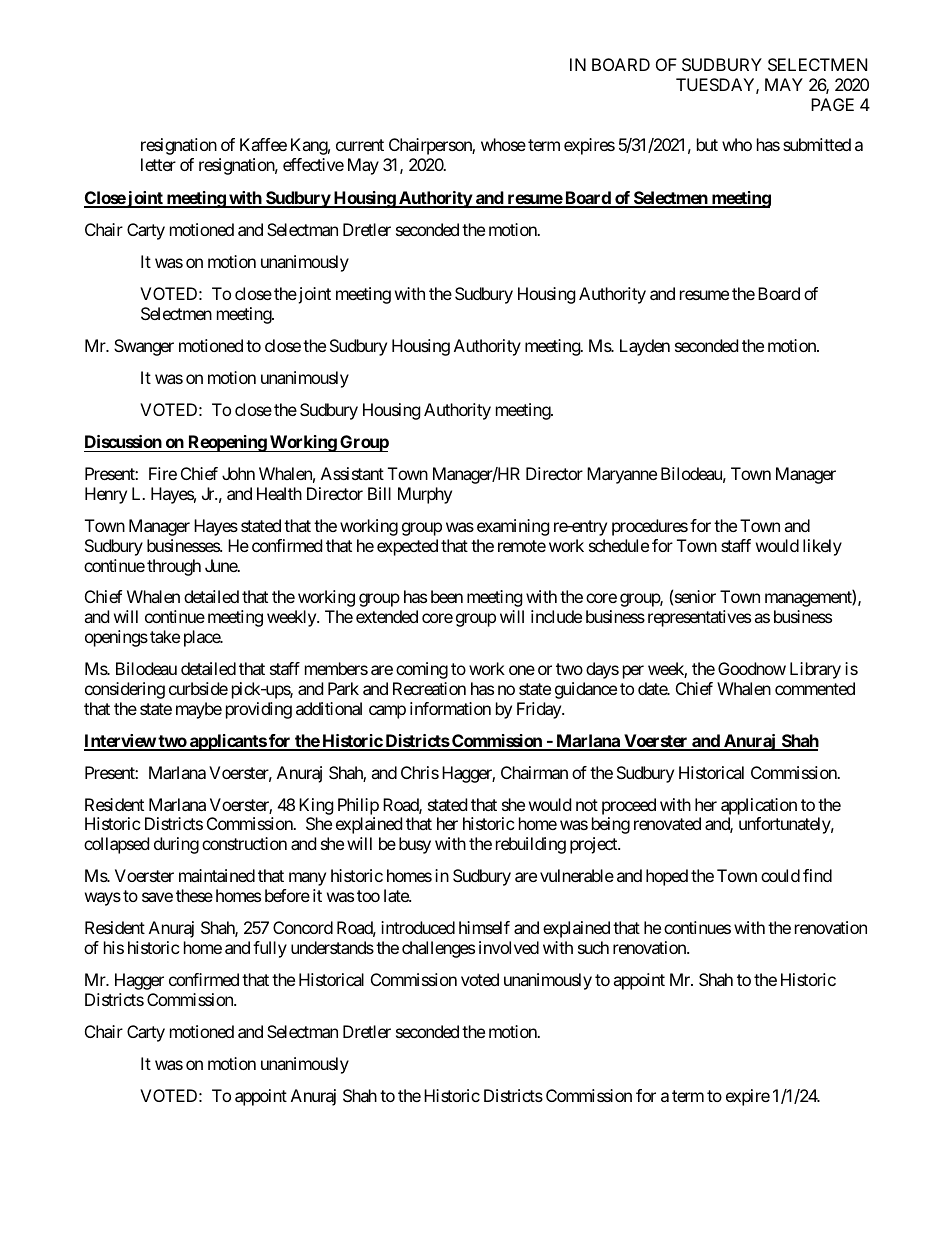  I want to click on likely, so click(822, 547).
